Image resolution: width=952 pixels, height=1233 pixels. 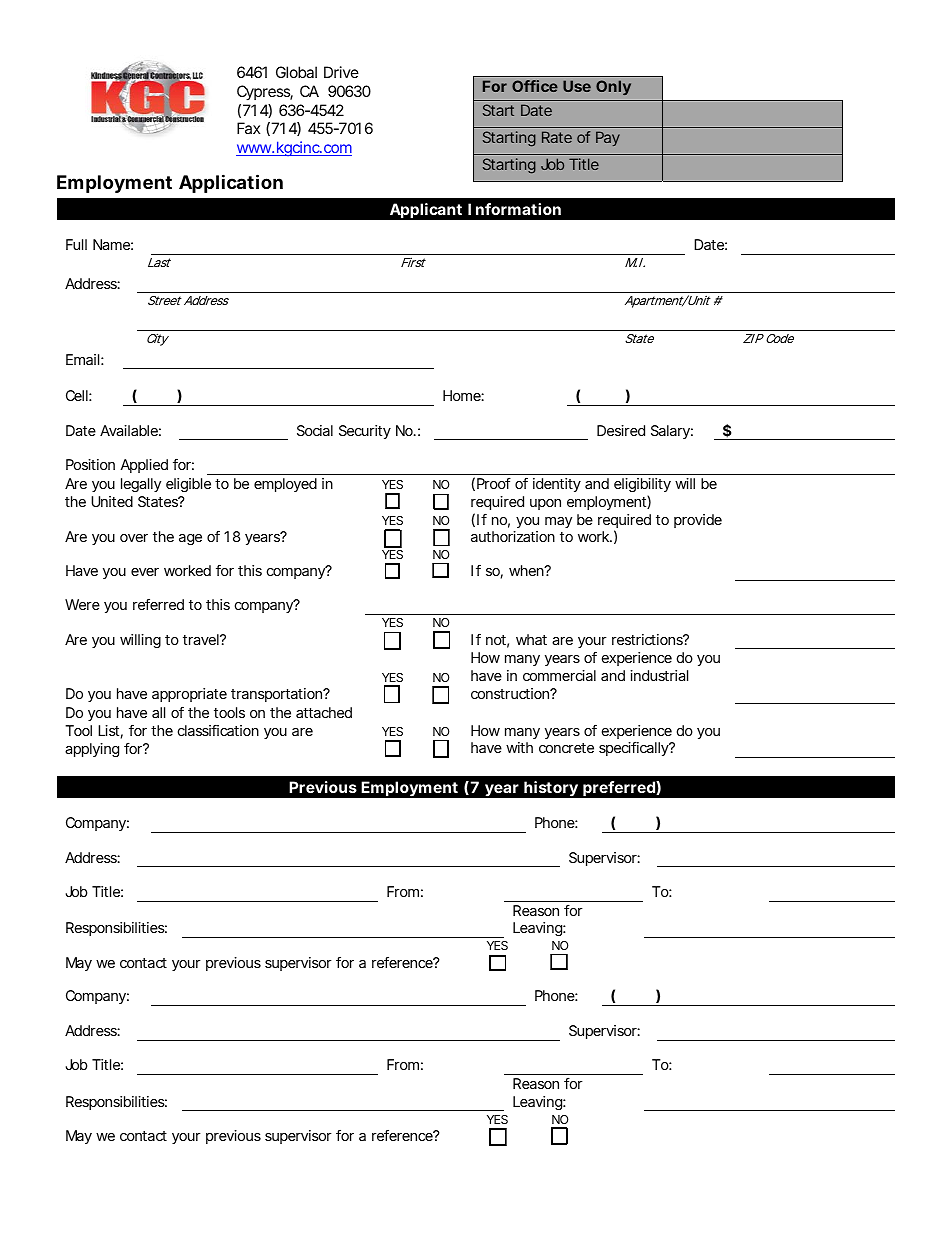 I want to click on provide, so click(x=698, y=521).
